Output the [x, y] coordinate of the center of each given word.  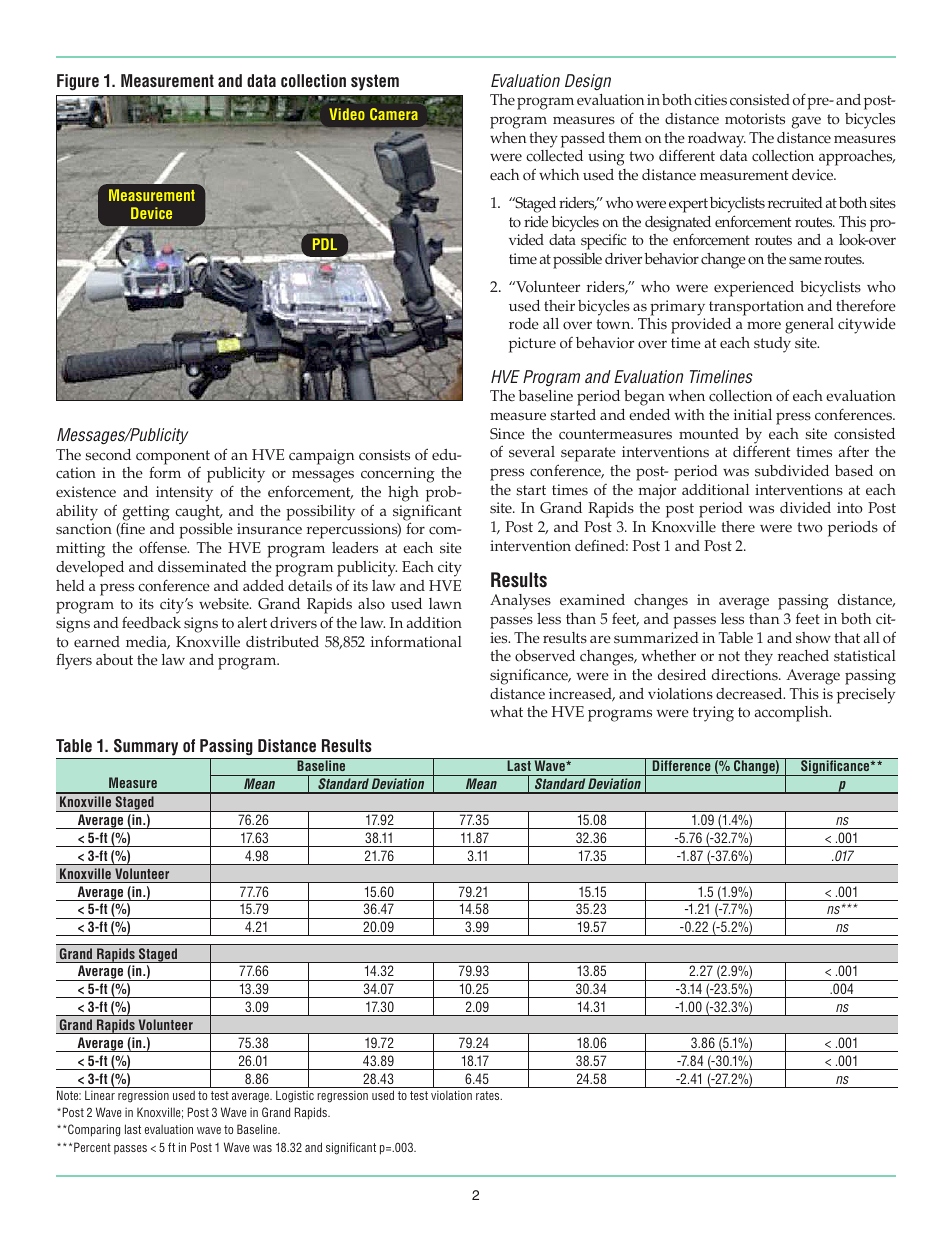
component [173, 458]
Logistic [295, 1096]
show [813, 638]
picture [532, 345]
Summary [146, 747]
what [506, 711]
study [772, 345]
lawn [445, 603]
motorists [755, 119]
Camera [394, 114]
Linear [100, 1095]
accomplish [793, 714]
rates [489, 1095]
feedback [151, 622]
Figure [78, 82]
